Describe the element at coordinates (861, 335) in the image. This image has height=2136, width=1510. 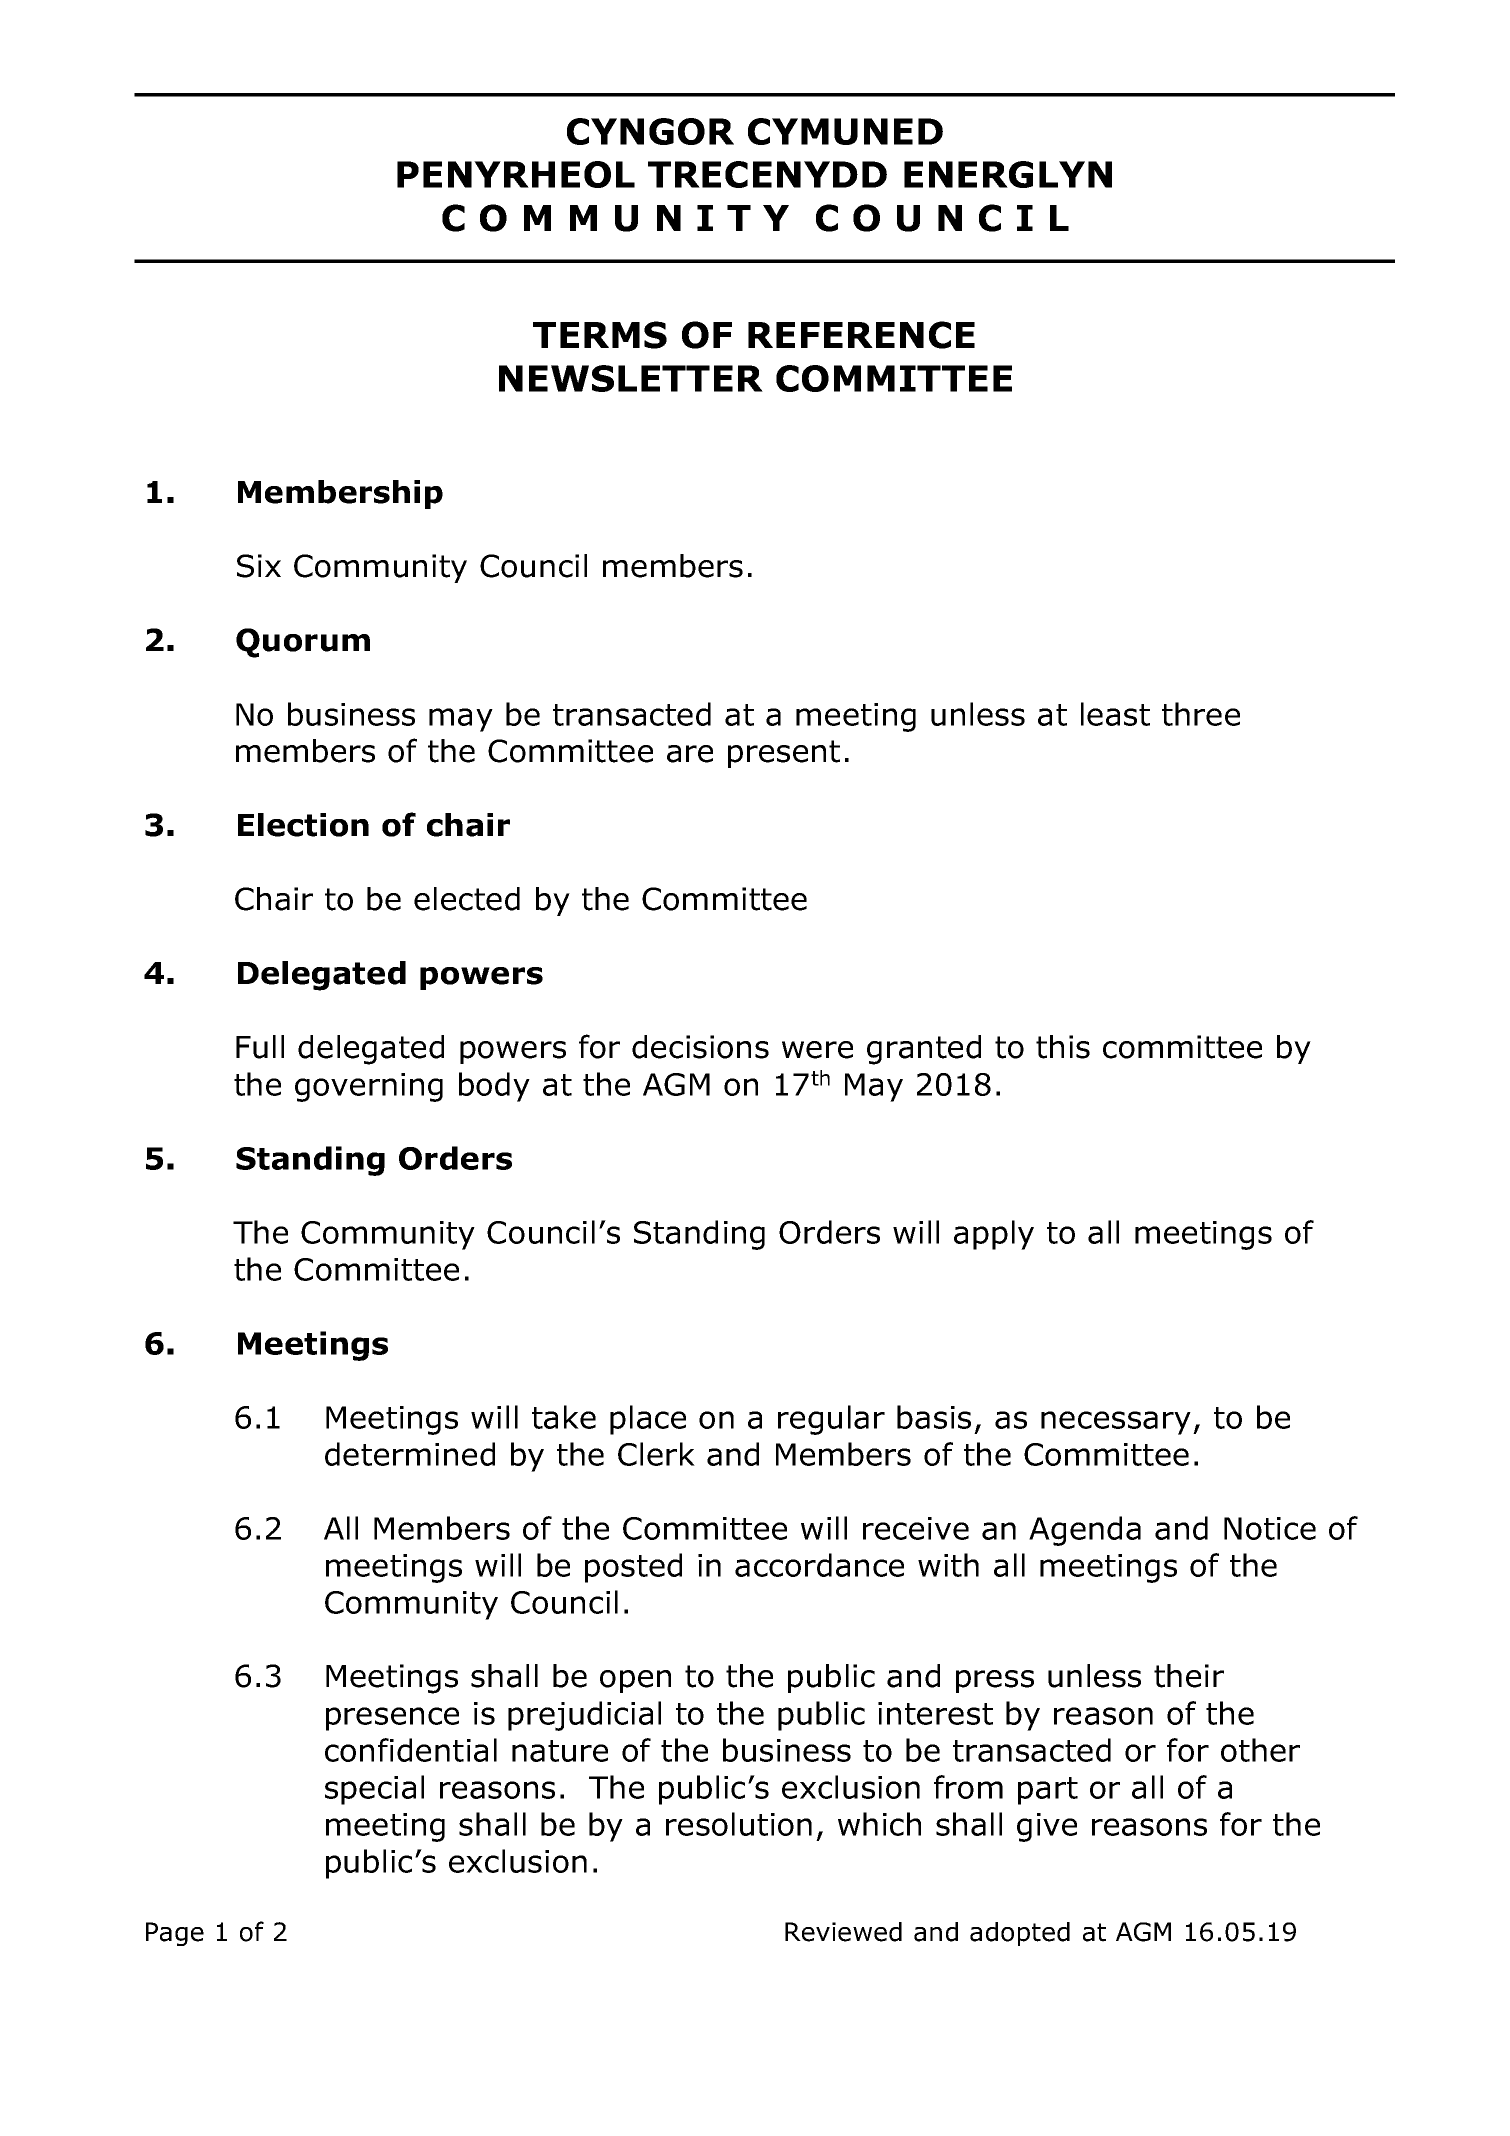
I see `REFERENCE` at that location.
